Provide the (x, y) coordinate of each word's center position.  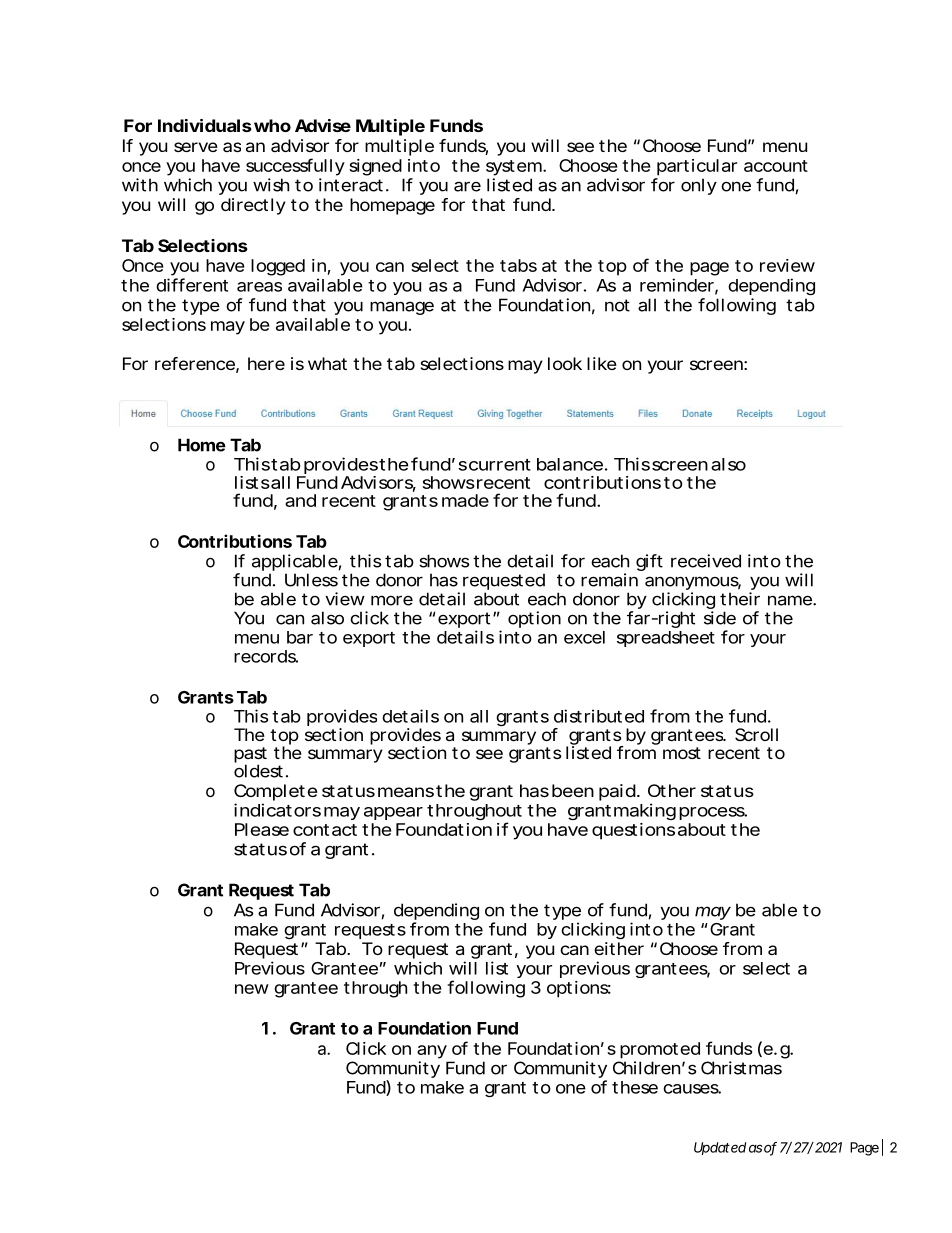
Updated (720, 1148)
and (300, 500)
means (406, 792)
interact (351, 185)
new (252, 989)
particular (697, 167)
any (432, 1052)
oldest (258, 770)
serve (196, 147)
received (706, 561)
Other (672, 790)
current (500, 465)
